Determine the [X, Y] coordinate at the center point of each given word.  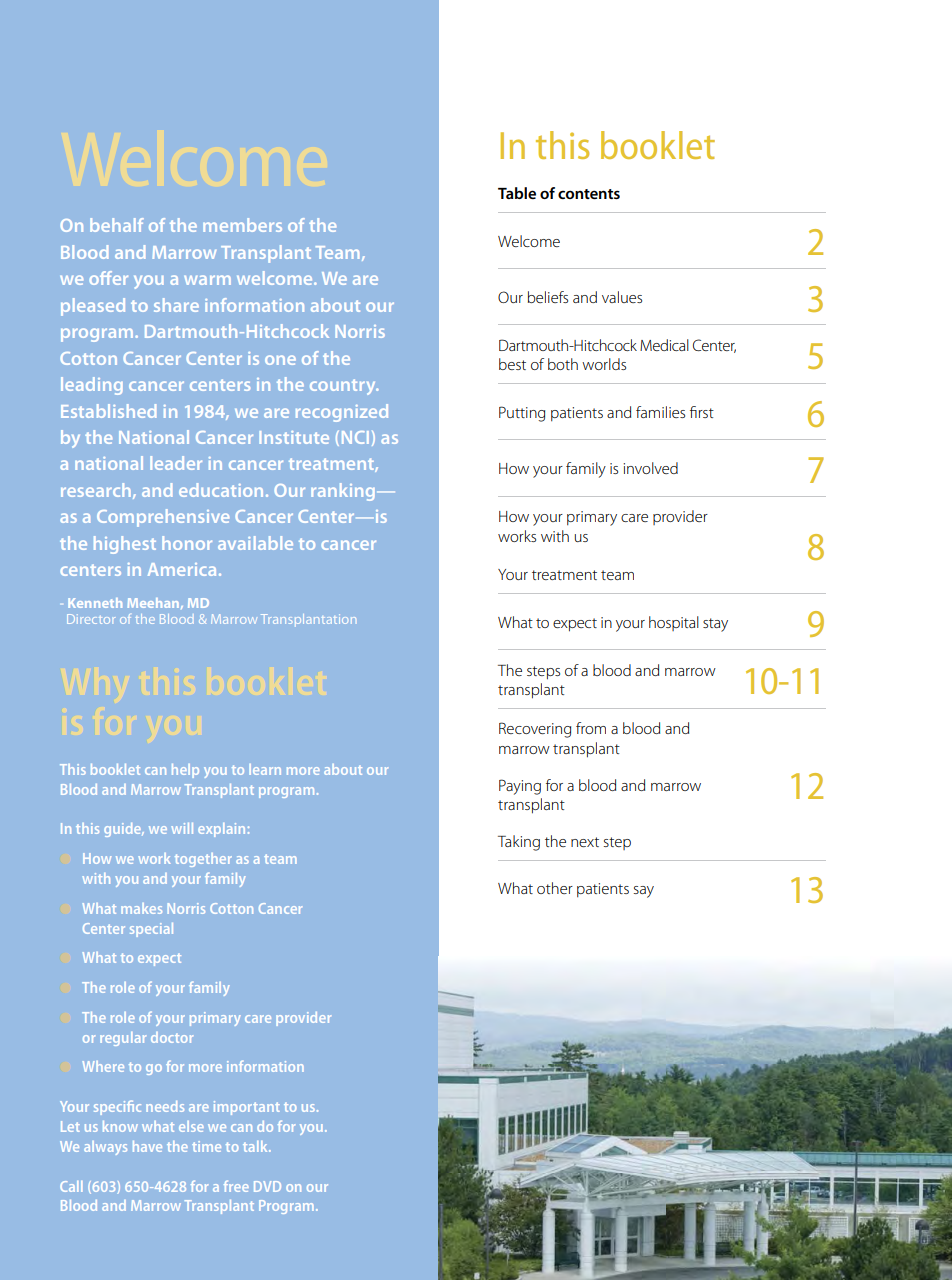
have [147, 1146]
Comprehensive [163, 518]
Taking [519, 843]
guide [124, 830]
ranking [344, 492]
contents [589, 194]
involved [650, 468]
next [585, 842]
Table [517, 193]
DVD [267, 1186]
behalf [117, 225]
